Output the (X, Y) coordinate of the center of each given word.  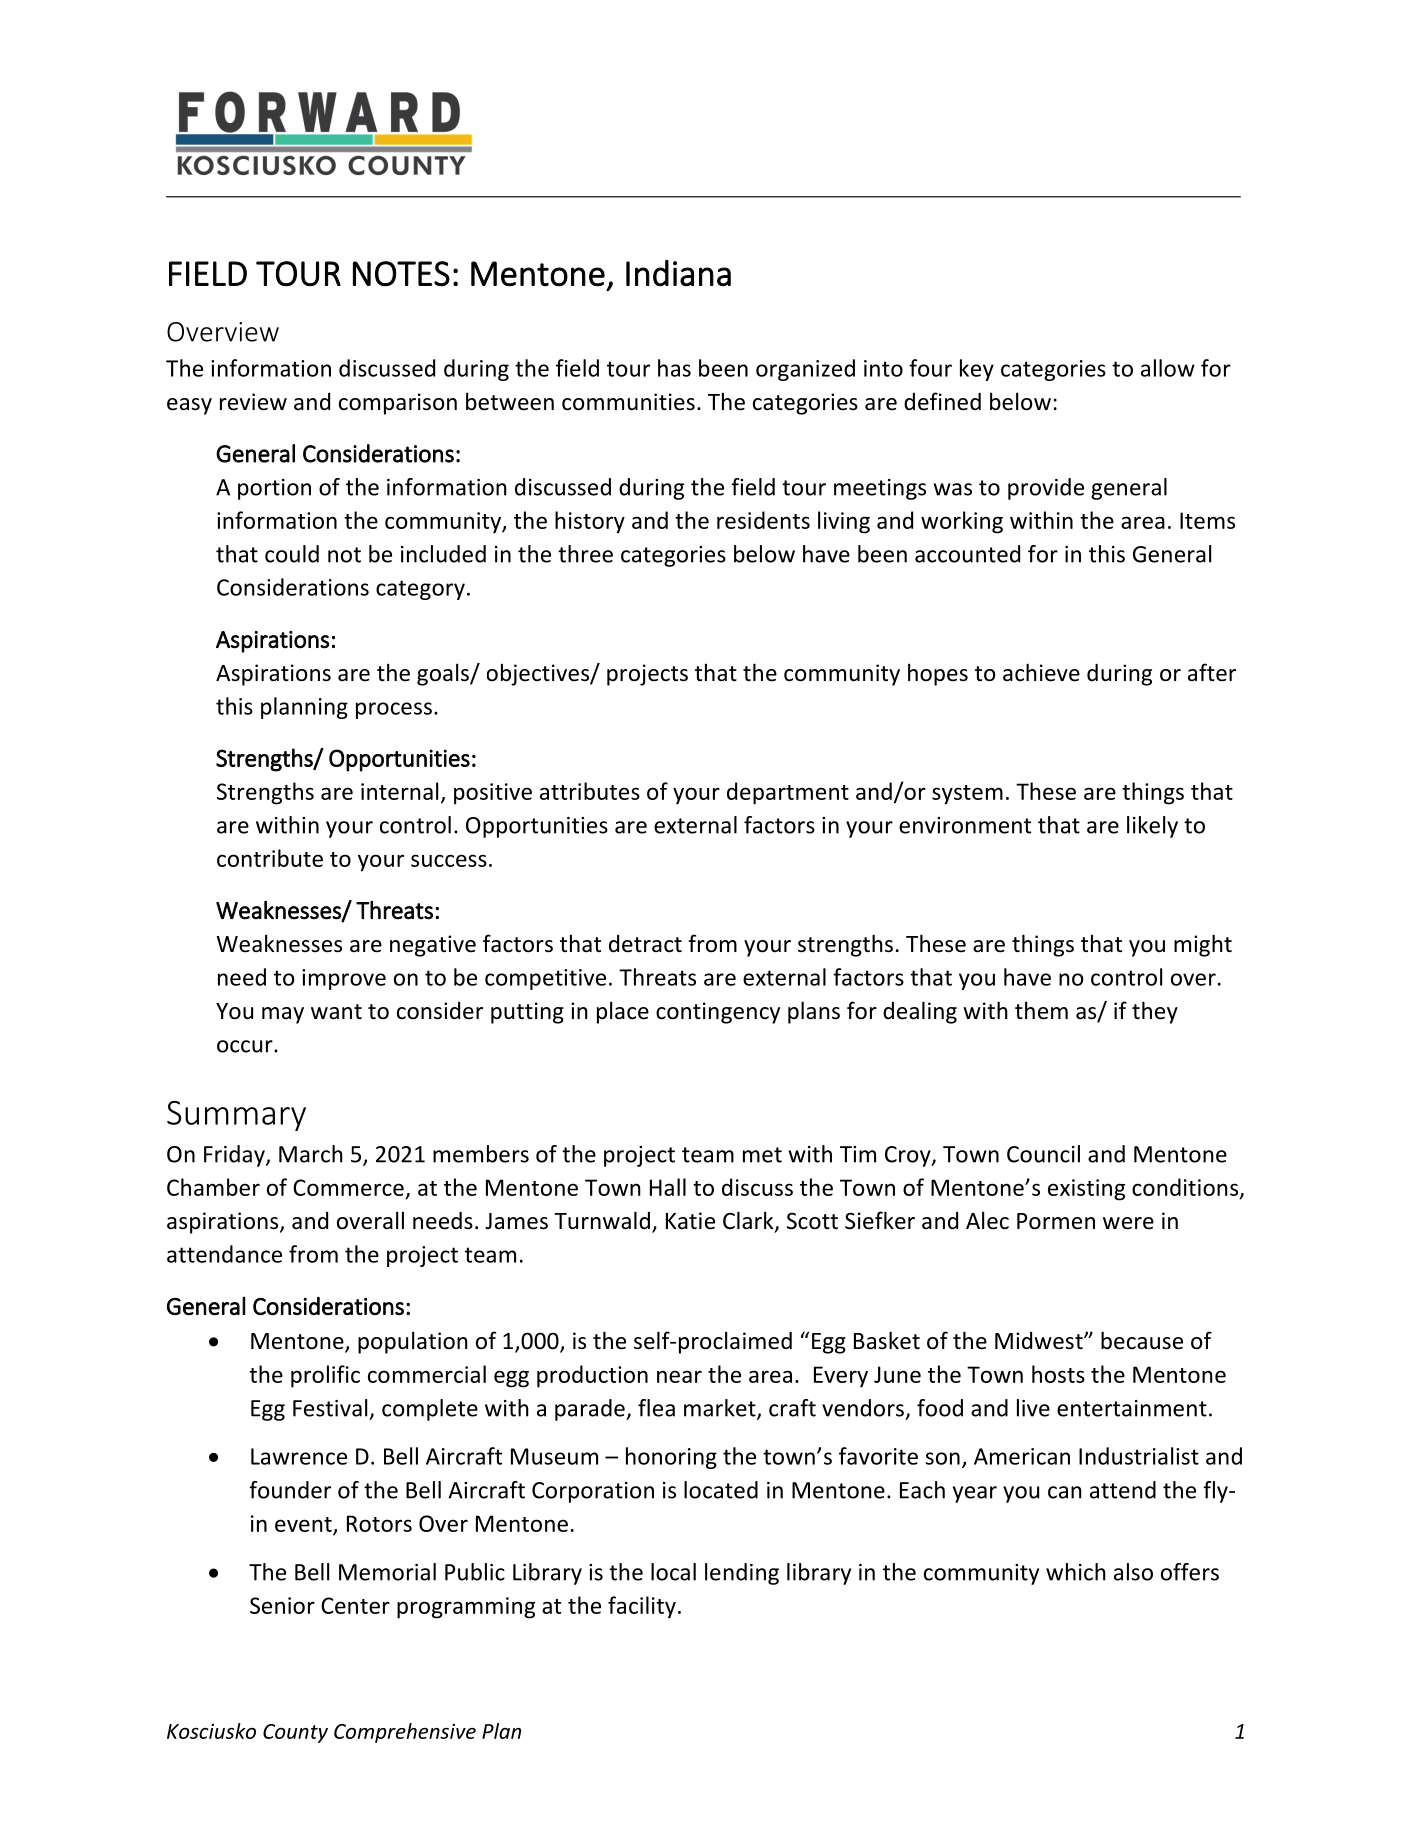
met (762, 1155)
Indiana (678, 273)
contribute (270, 858)
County (295, 1733)
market (721, 1409)
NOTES (401, 274)
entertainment (1132, 1408)
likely (1152, 827)
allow (1168, 368)
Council (1043, 1154)
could (292, 554)
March (311, 1154)
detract (645, 944)
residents (763, 520)
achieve (1041, 672)
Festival (330, 1408)
